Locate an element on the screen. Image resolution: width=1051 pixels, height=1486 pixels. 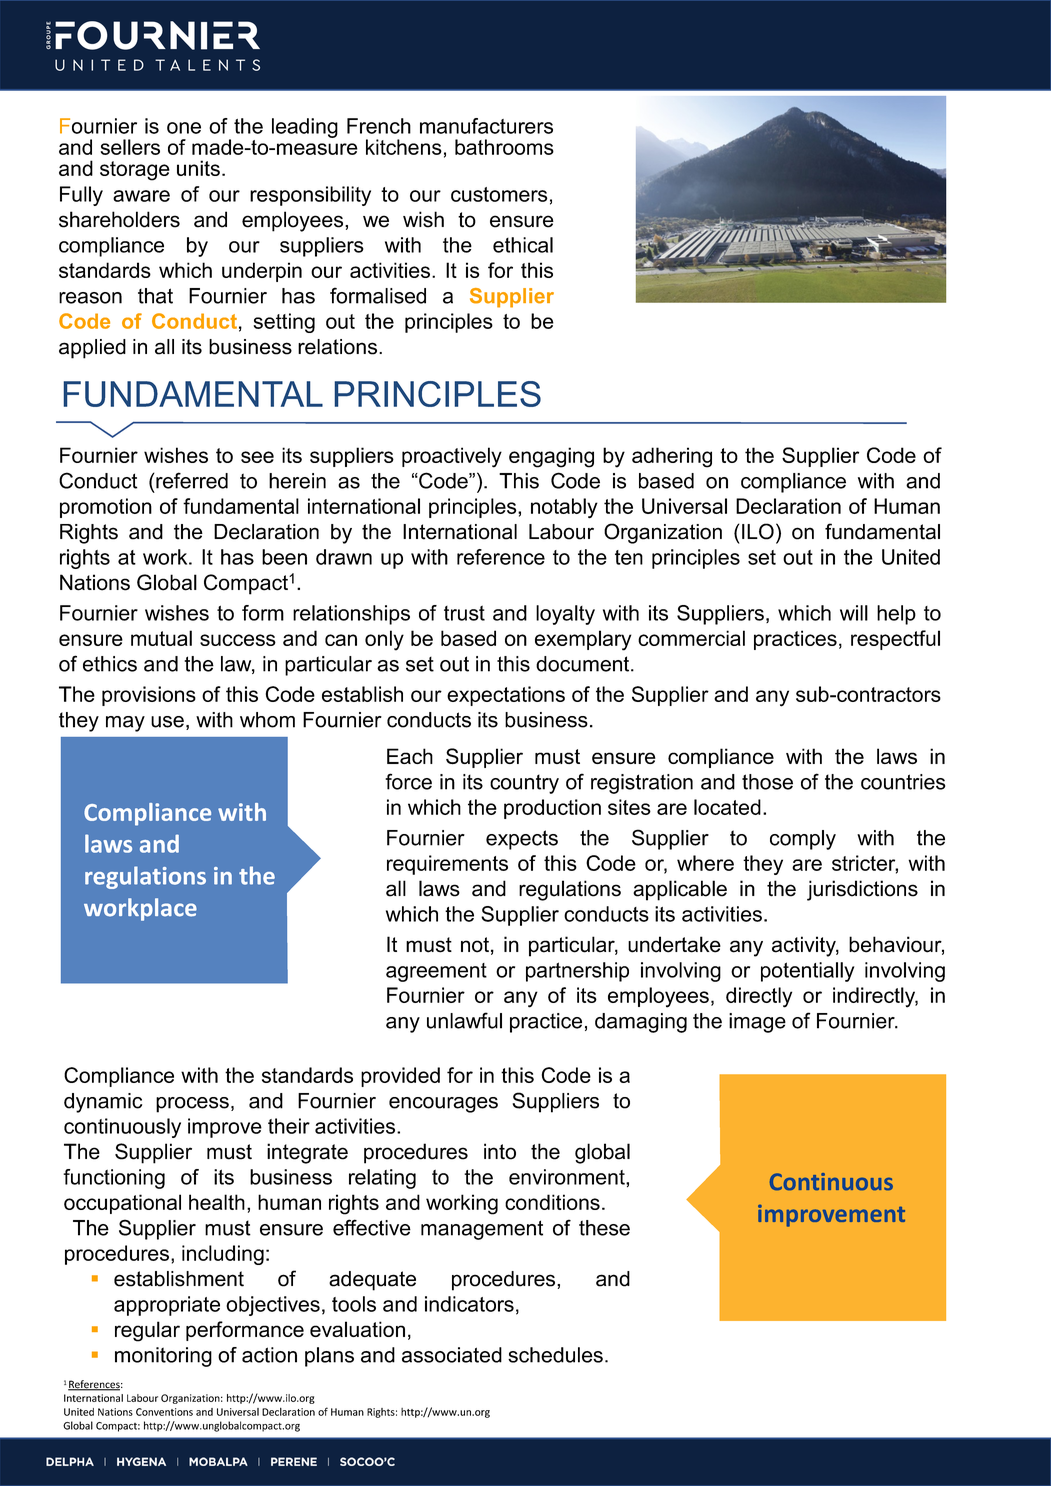
those is located at coordinates (767, 782).
